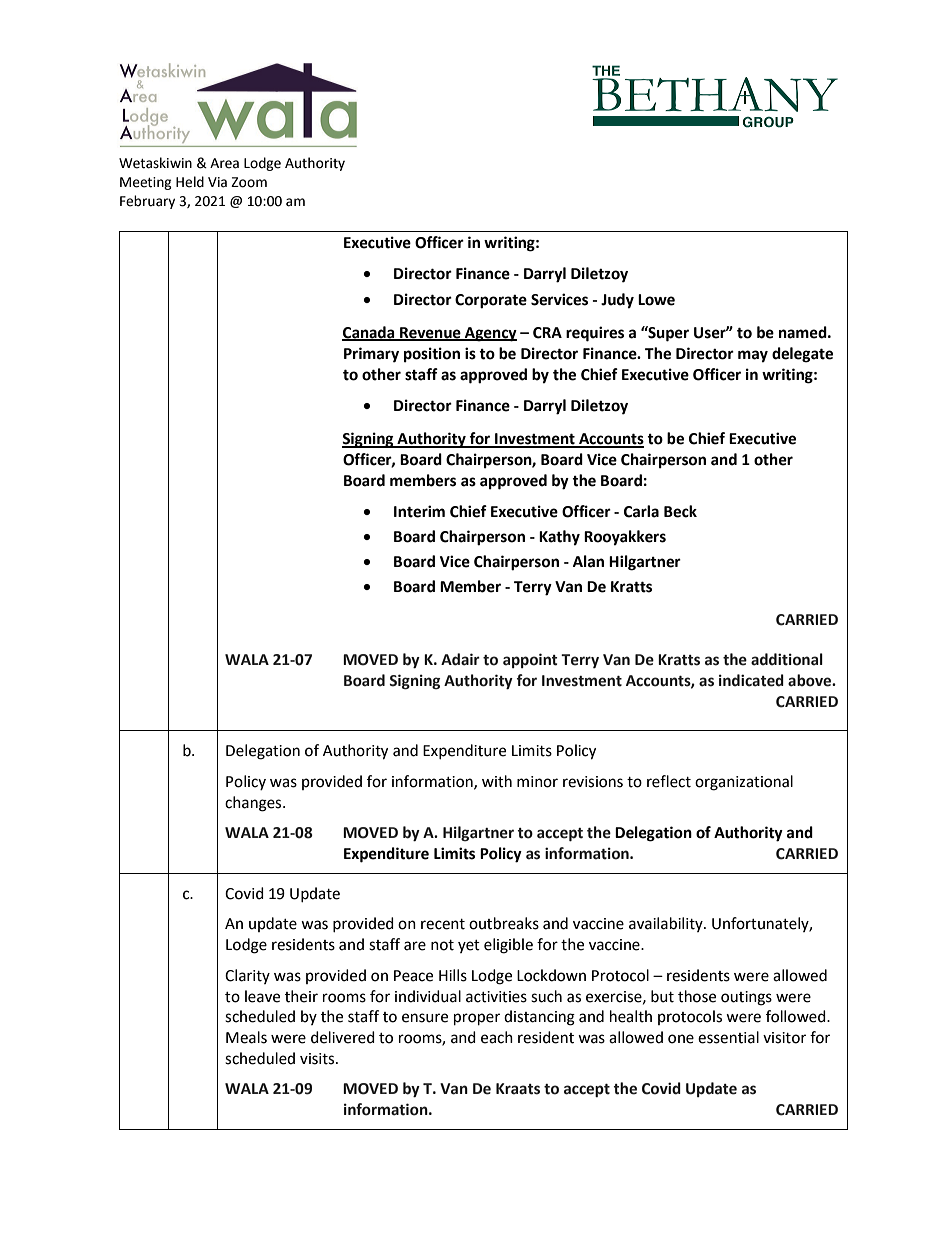  What do you see at coordinates (246, 1037) in the page?
I see `Meals` at bounding box center [246, 1037].
